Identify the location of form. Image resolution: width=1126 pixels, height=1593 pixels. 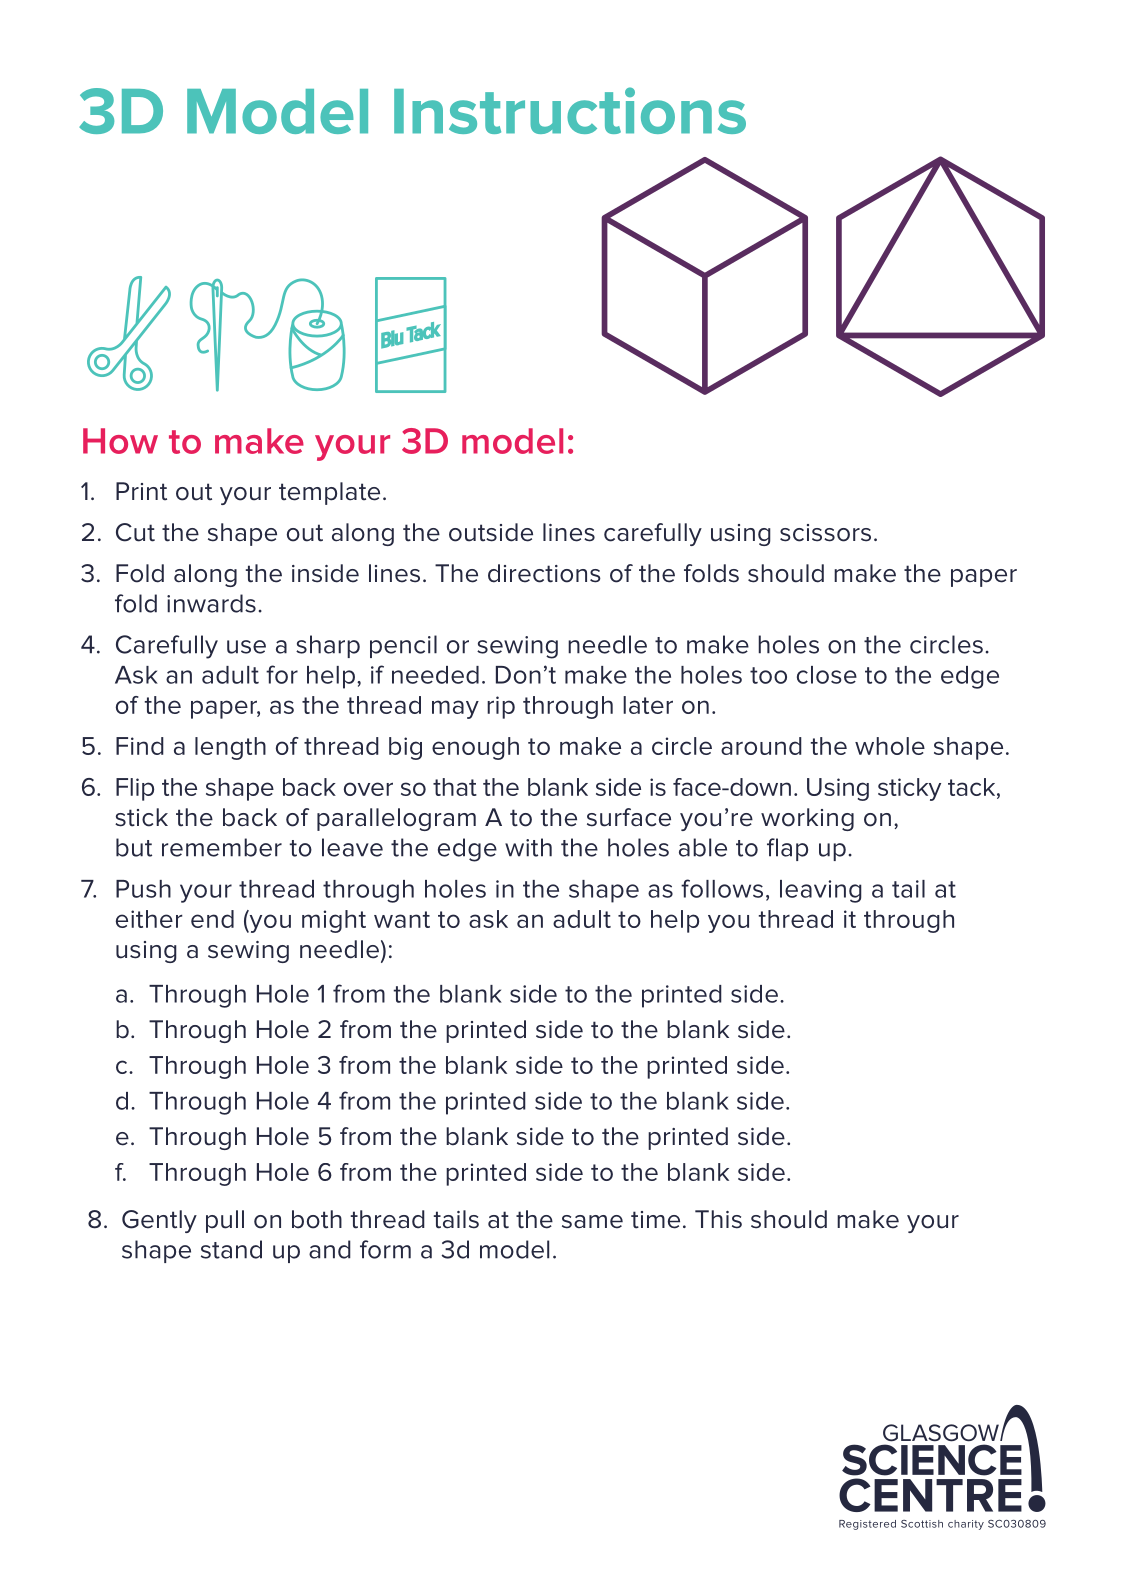
(385, 1249).
